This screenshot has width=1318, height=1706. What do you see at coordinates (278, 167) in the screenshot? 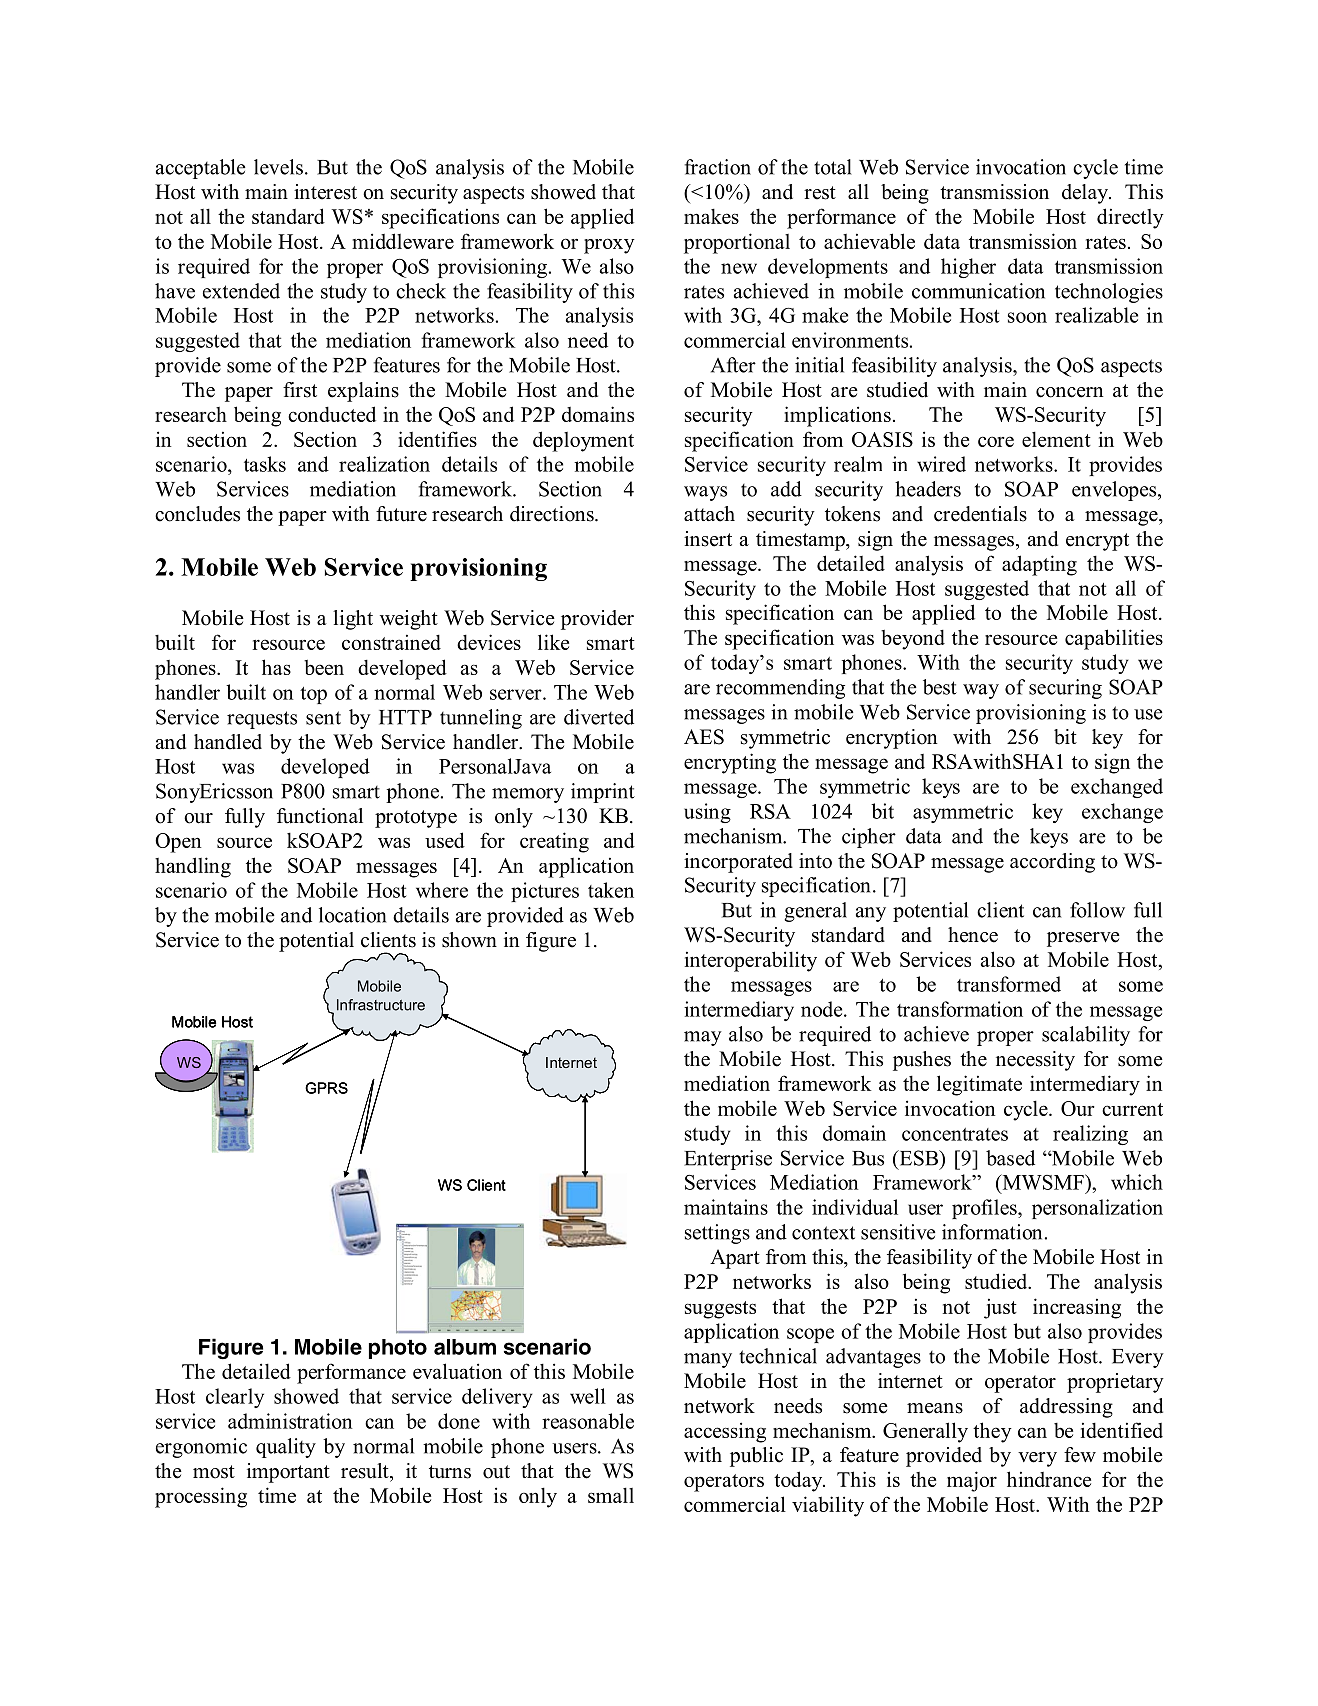
I see `levels` at bounding box center [278, 167].
